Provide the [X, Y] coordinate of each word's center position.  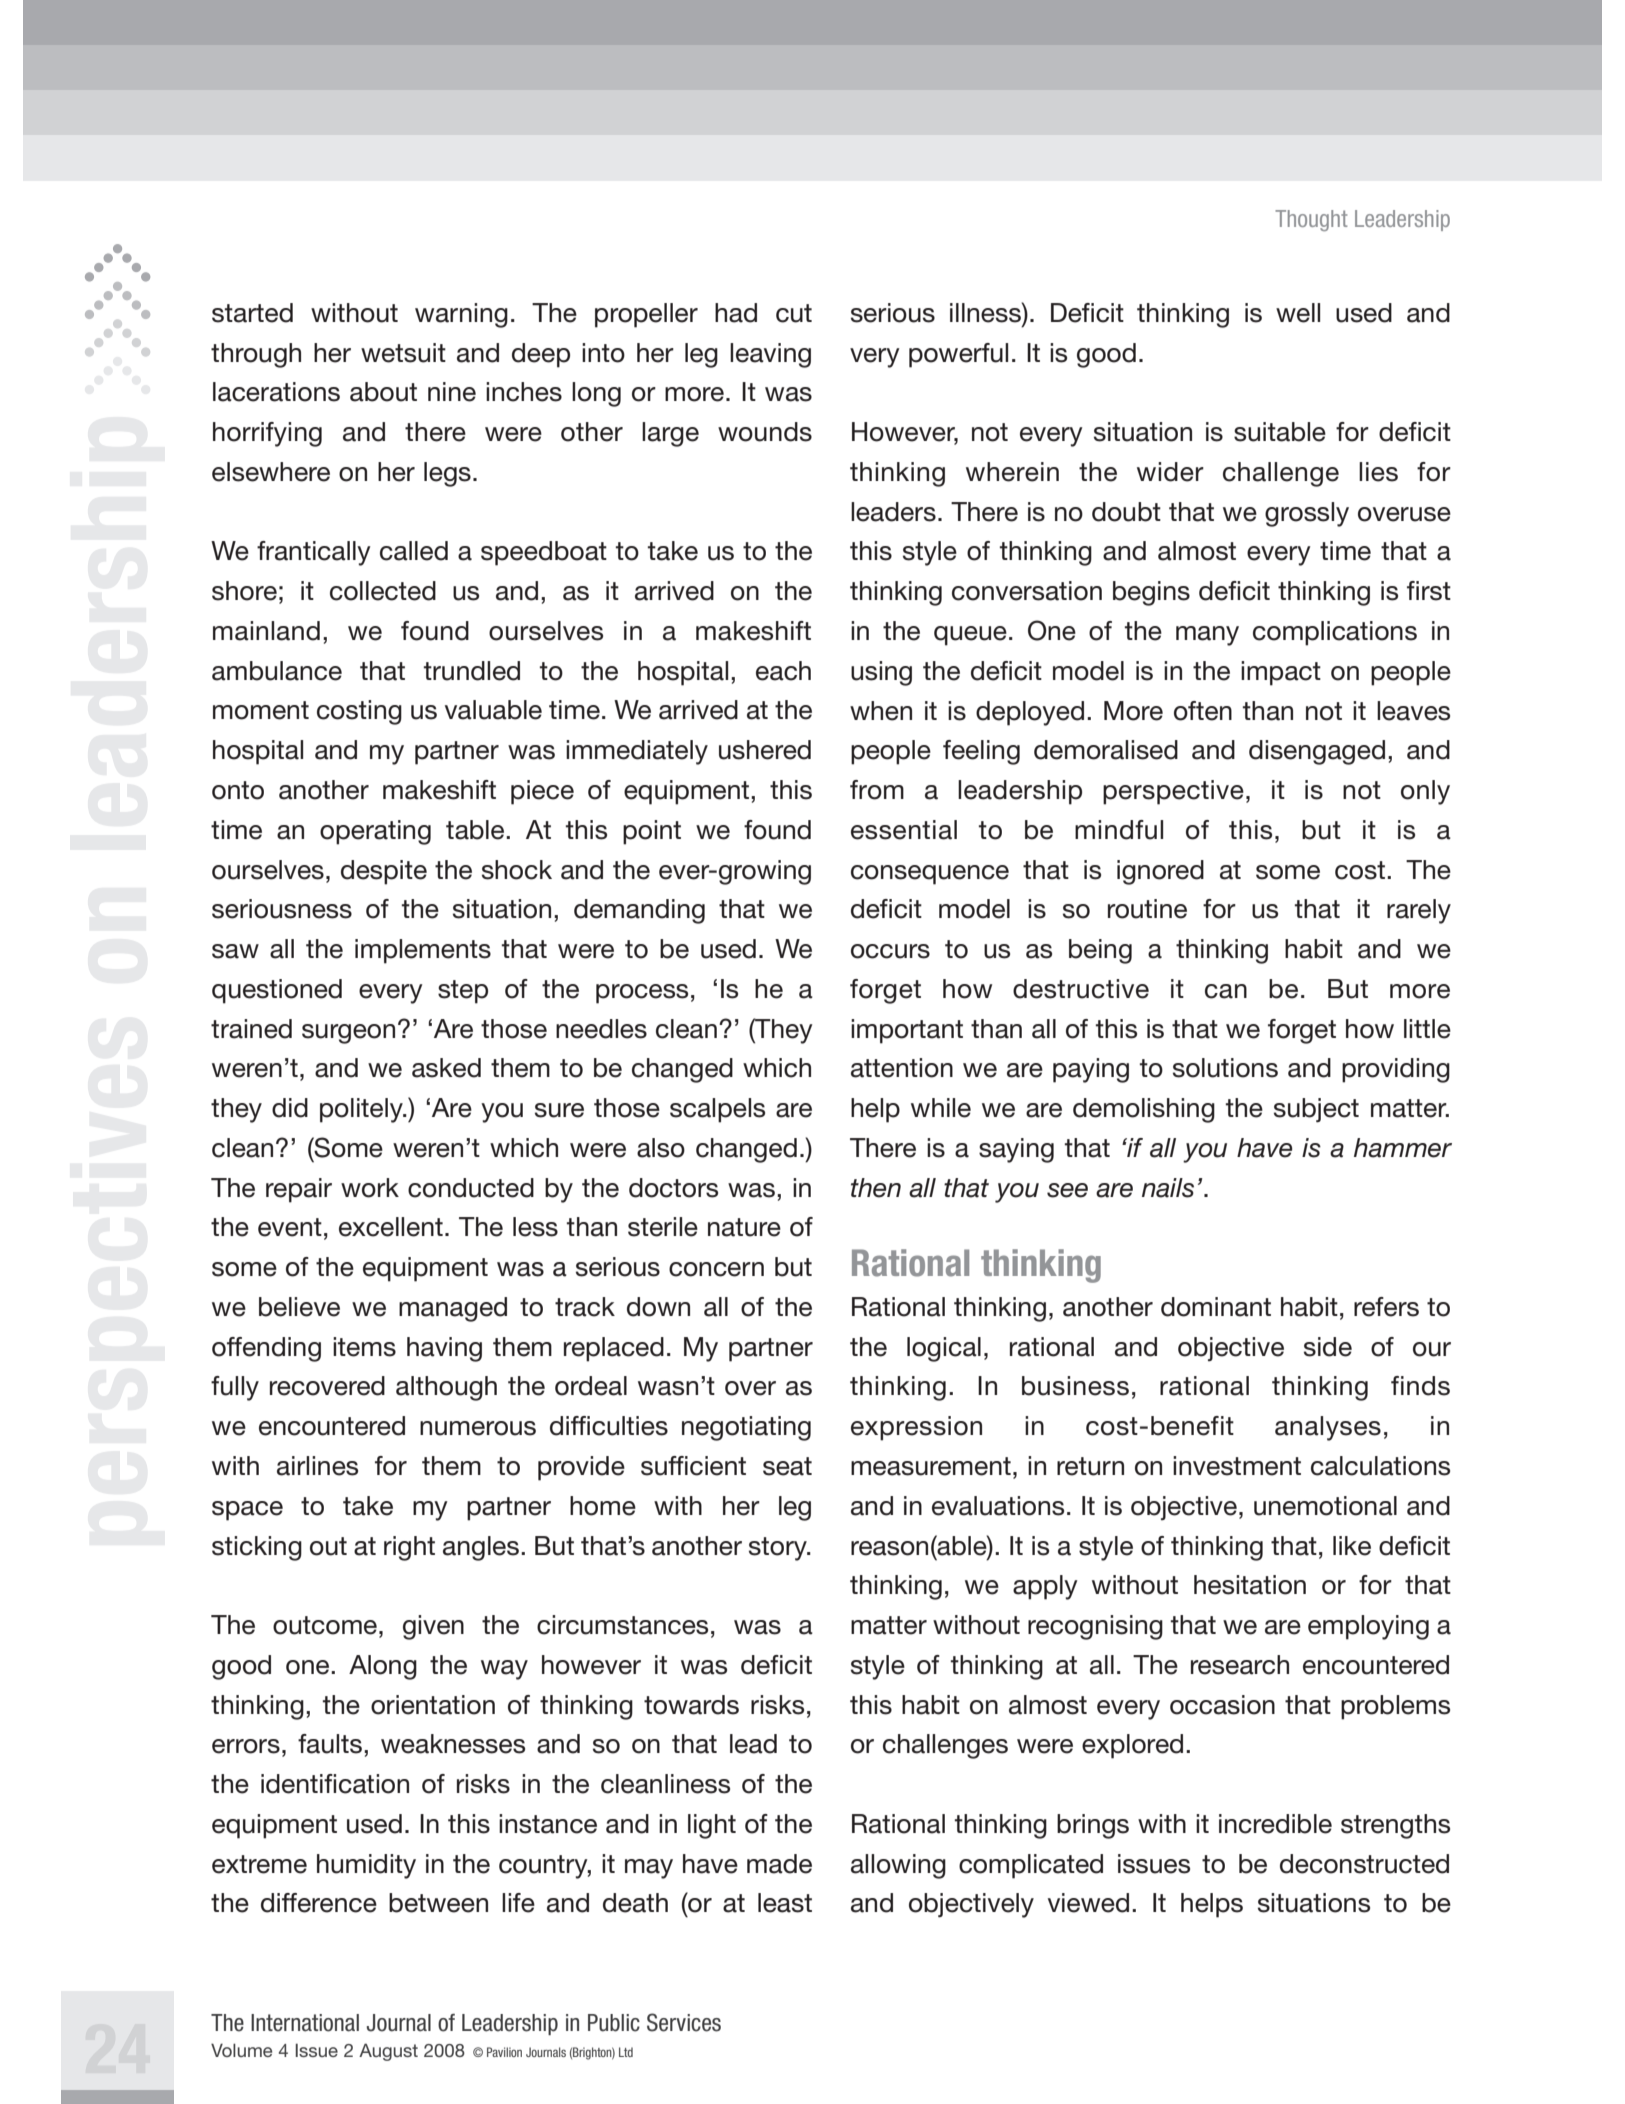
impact [1281, 673]
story [779, 1549]
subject [1316, 1110]
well [1298, 313]
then [876, 1188]
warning [461, 315]
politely [362, 1110]
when [881, 711]
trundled [471, 671]
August [388, 2052]
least [785, 1903]
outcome [325, 1625]
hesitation [1250, 1585]
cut [794, 313]
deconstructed [1364, 1864]
